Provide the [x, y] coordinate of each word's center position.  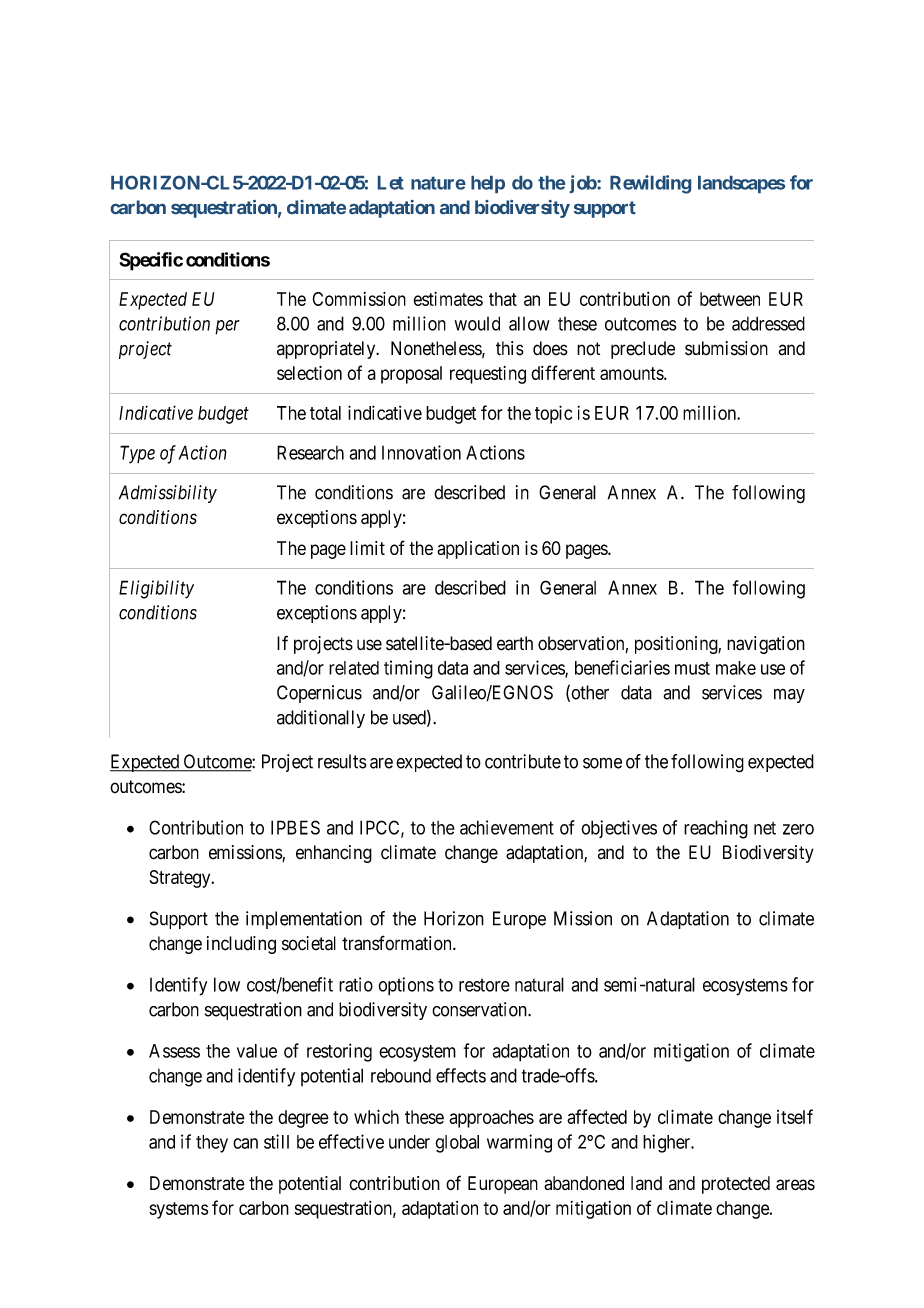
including [241, 945]
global [457, 1144]
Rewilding [650, 184]
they [212, 1144]
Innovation [421, 452]
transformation [398, 943]
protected [736, 1185]
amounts [632, 373]
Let [391, 183]
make [736, 668]
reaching [716, 829]
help [488, 184]
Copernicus [319, 694]
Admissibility [168, 494]
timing [408, 669]
